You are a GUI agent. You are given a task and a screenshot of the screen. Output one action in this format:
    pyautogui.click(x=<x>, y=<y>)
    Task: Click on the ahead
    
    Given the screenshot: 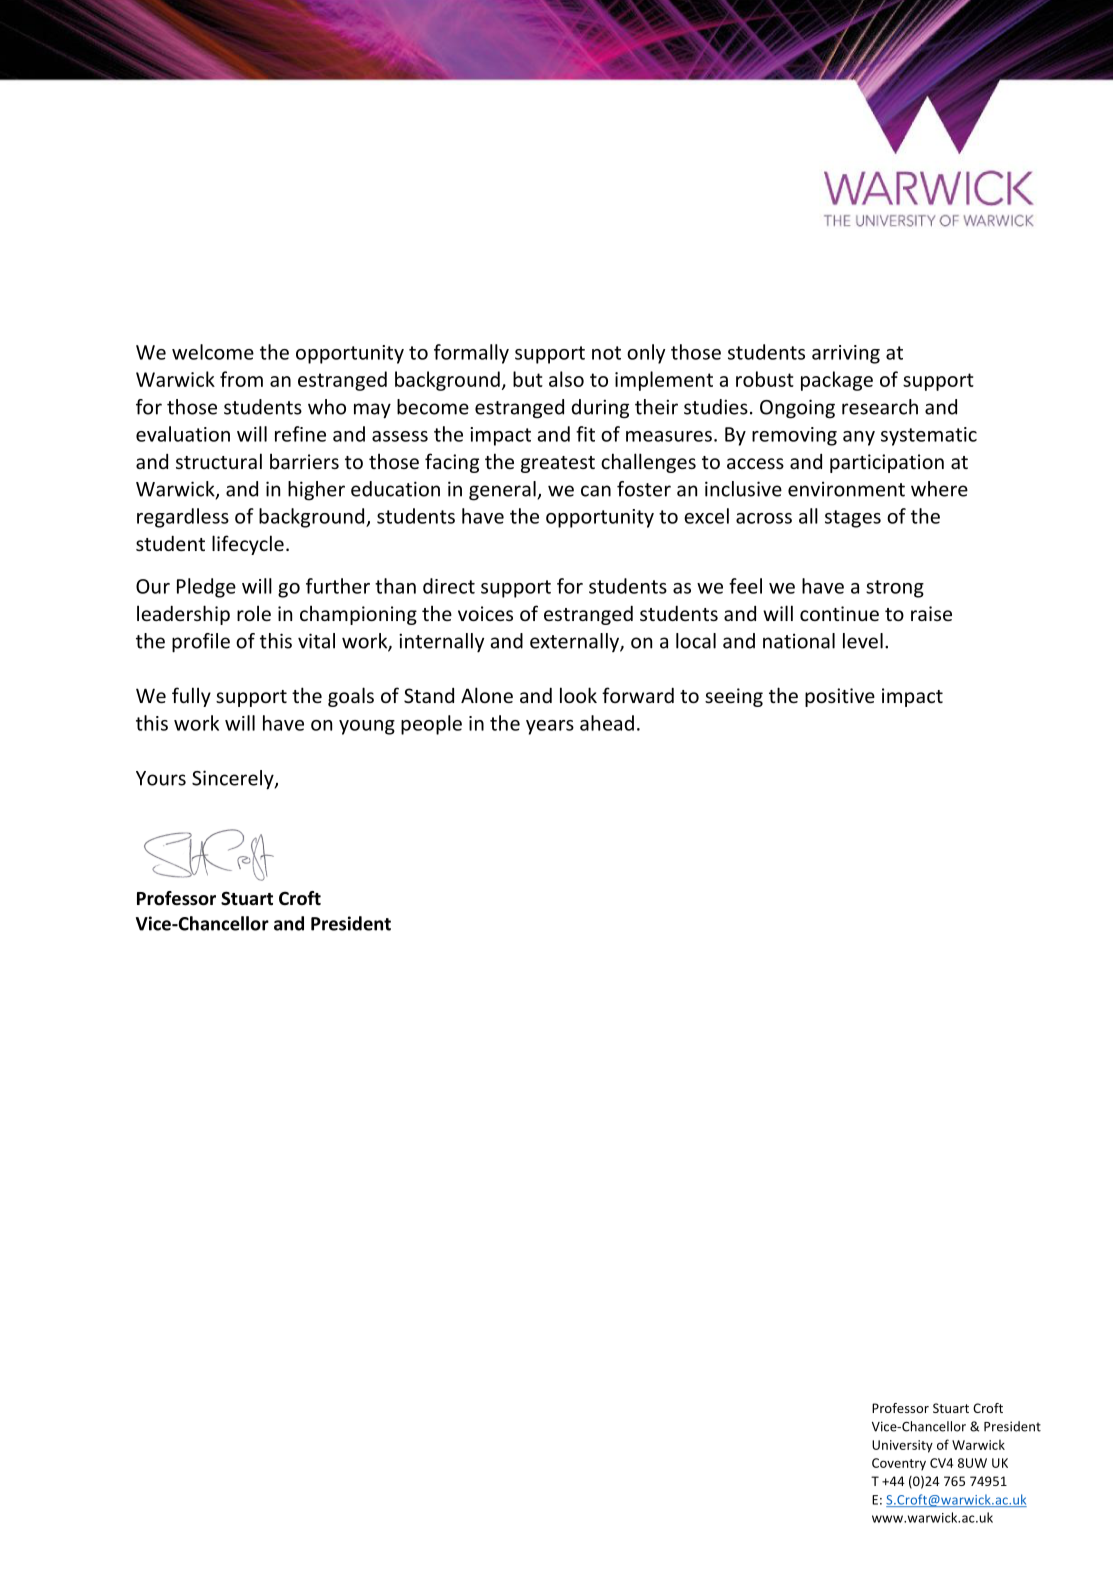 What is the action you would take?
    pyautogui.click(x=607, y=723)
